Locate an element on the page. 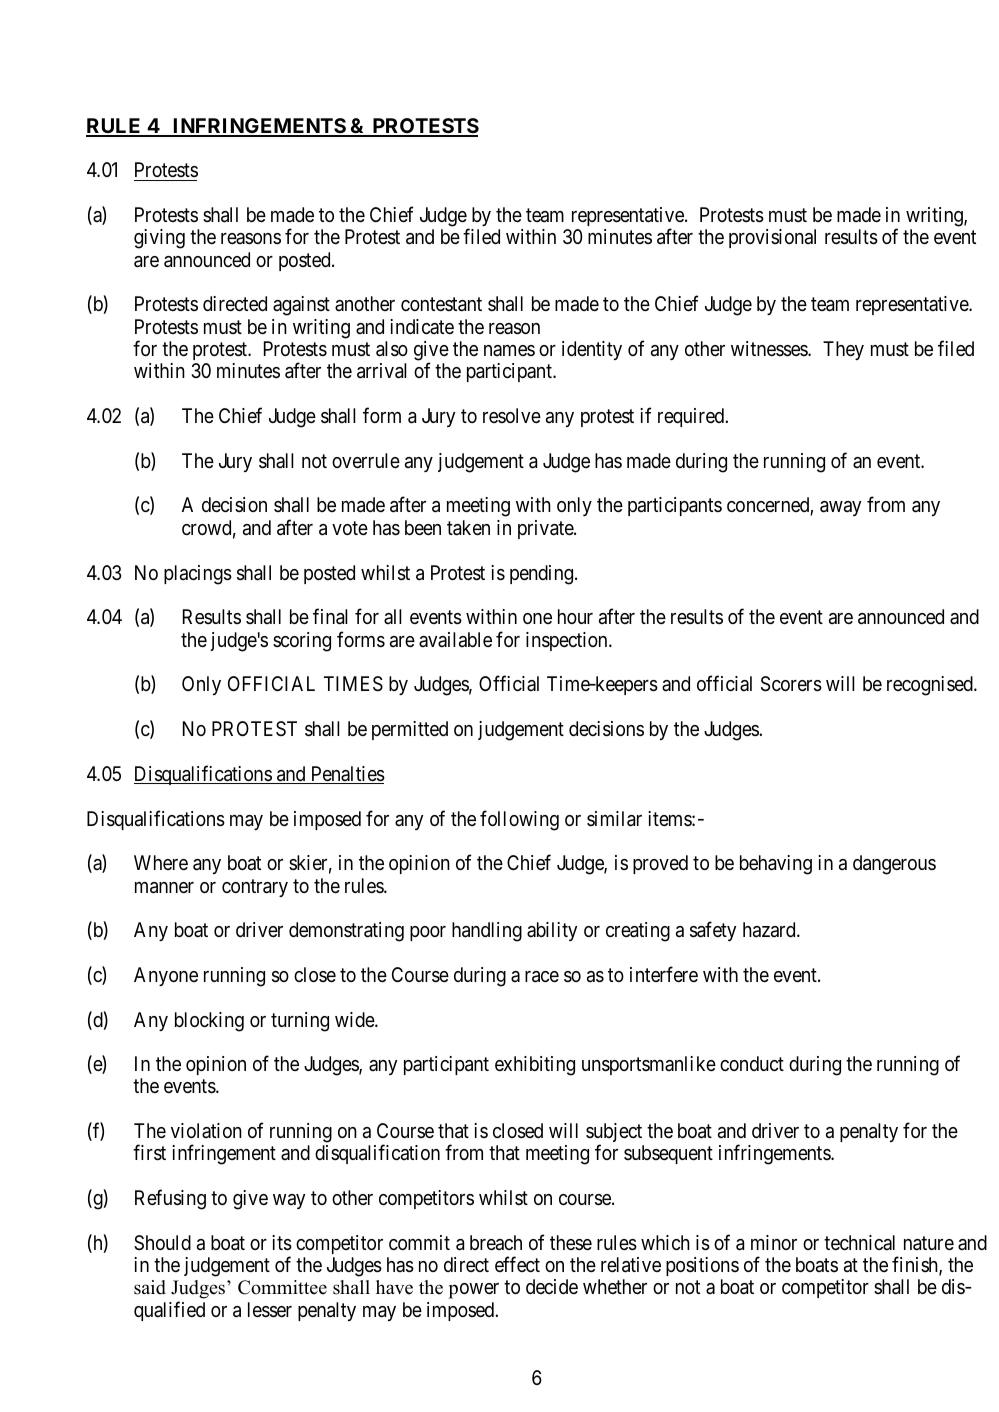  lesser is located at coordinates (270, 1310).
